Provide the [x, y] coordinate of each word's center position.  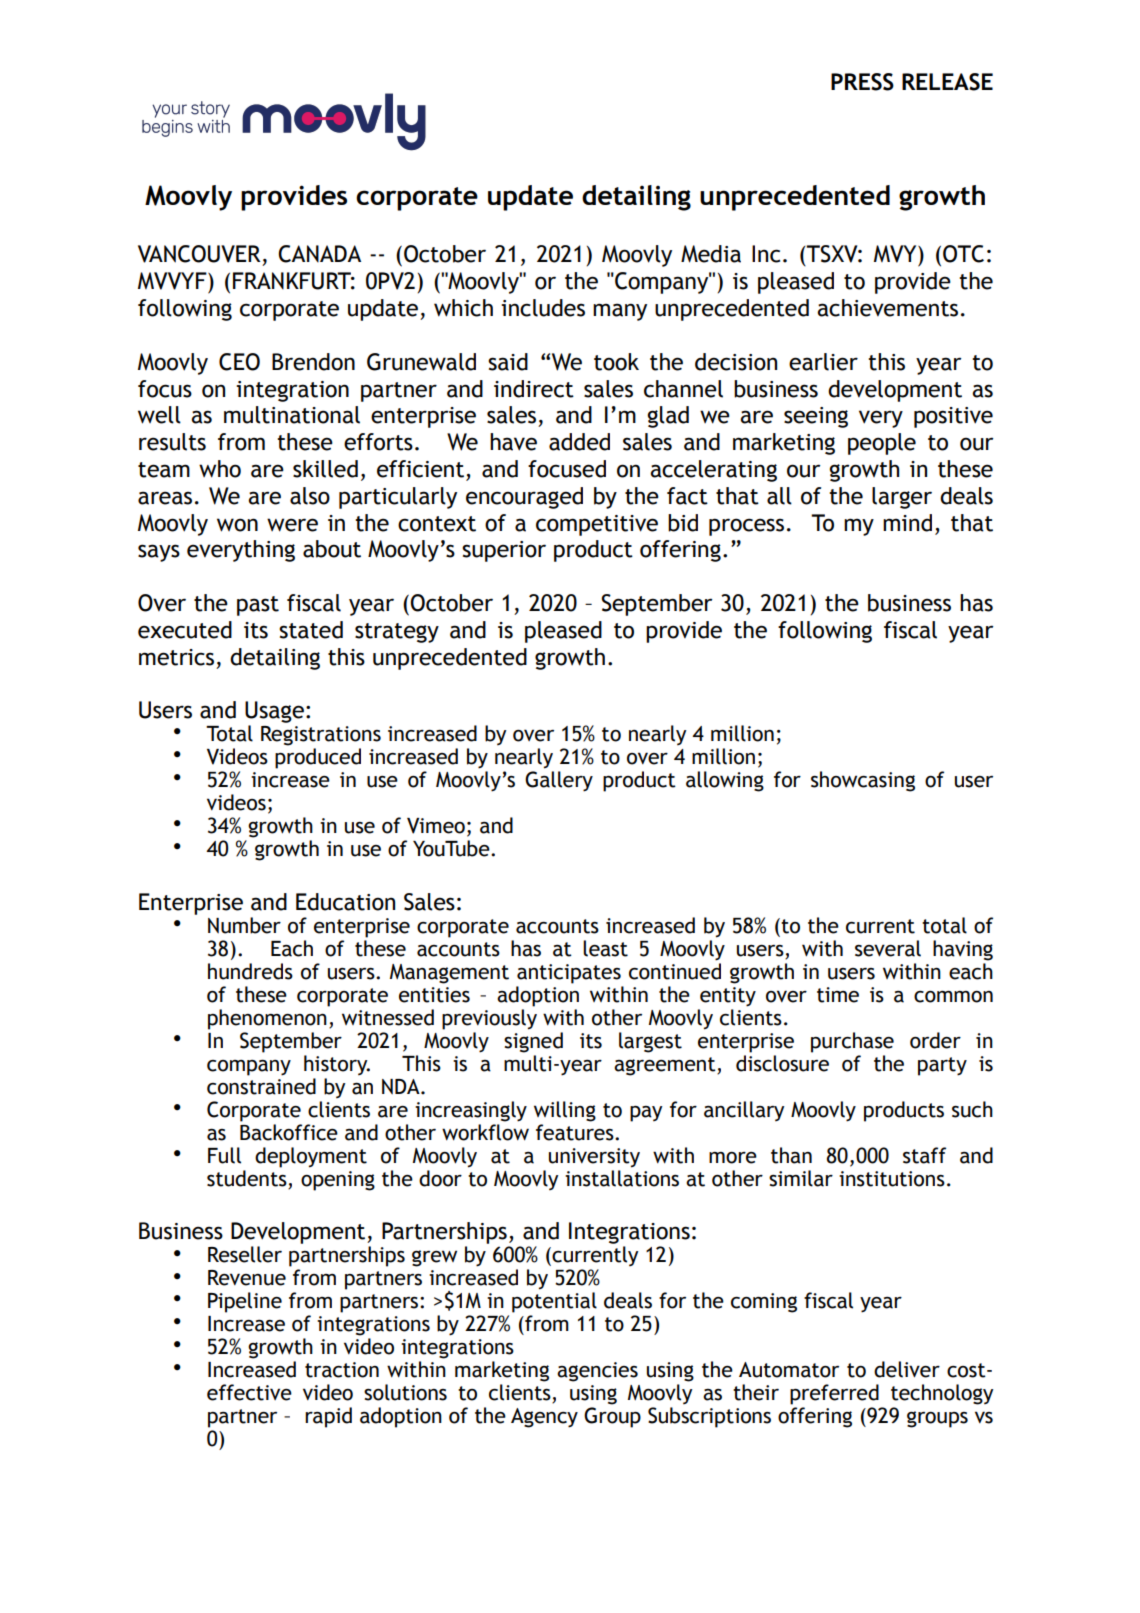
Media [711, 254]
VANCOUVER [199, 254]
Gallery [559, 781]
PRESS [862, 82]
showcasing [863, 781]
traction [342, 1370]
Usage [274, 713]
